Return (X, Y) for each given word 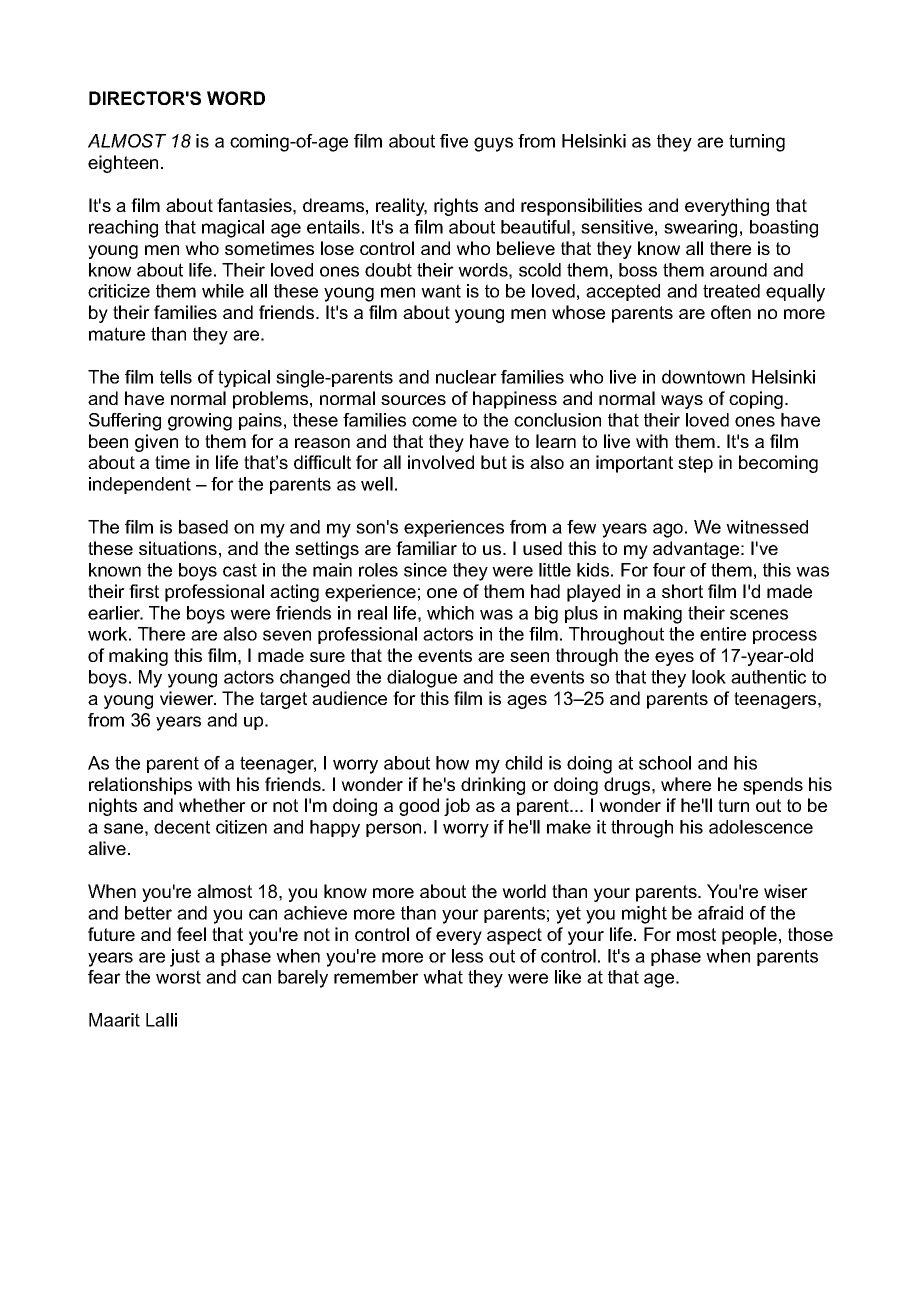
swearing (700, 229)
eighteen (123, 164)
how (452, 763)
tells (176, 377)
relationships (140, 786)
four (669, 570)
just (185, 958)
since (425, 570)
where (686, 784)
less (467, 956)
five (454, 141)
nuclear (466, 377)
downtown (703, 377)
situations (178, 548)
